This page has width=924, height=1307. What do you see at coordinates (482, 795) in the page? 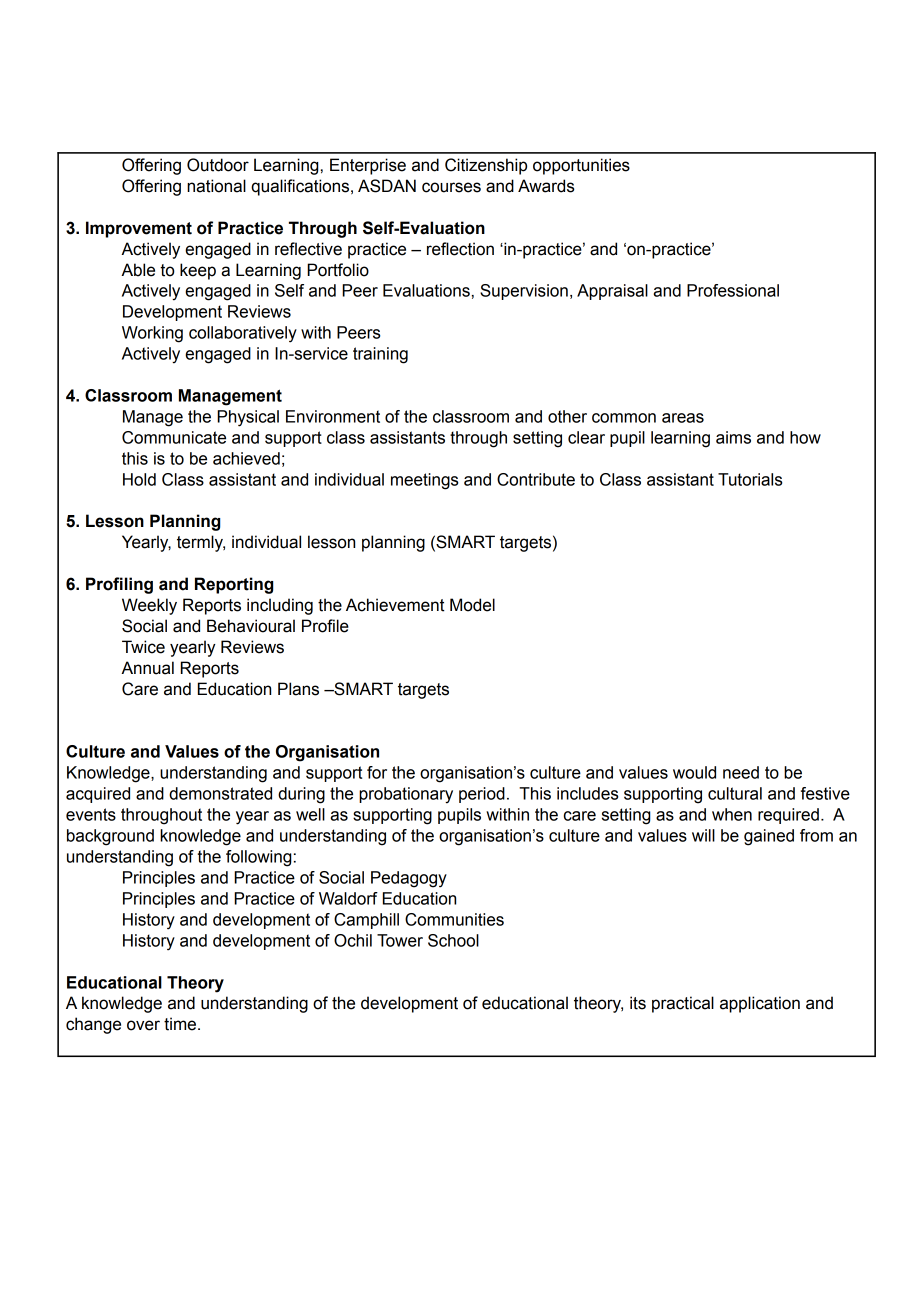
I see `period` at bounding box center [482, 795].
